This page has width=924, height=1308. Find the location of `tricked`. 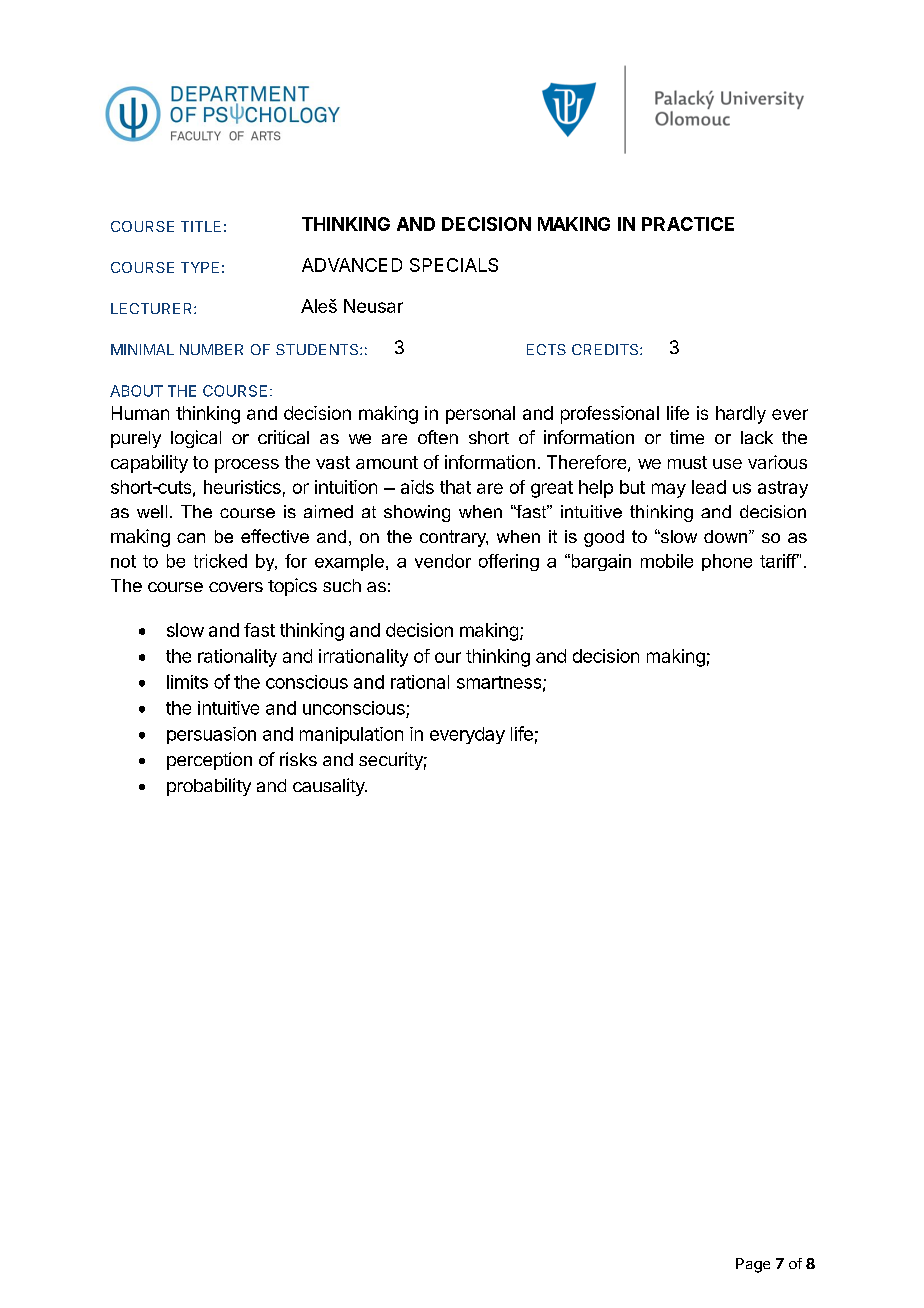

tricked is located at coordinates (220, 561).
